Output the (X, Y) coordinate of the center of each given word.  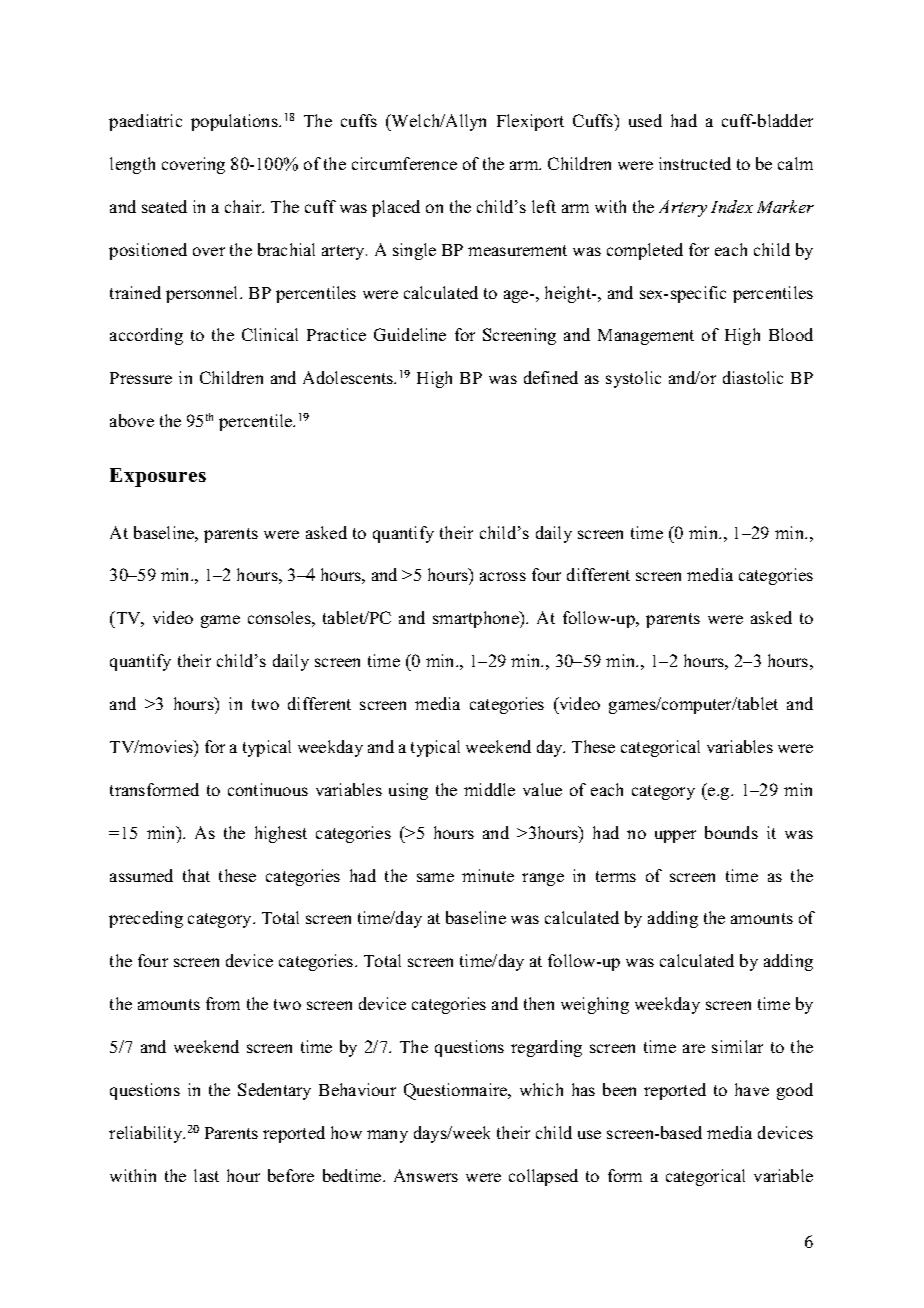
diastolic (753, 377)
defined (551, 377)
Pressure (141, 378)
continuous (268, 789)
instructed (695, 163)
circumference (404, 163)
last (206, 1175)
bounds (731, 832)
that (196, 875)
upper (675, 836)
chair (244, 206)
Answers (426, 1175)
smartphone (477, 619)
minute (488, 875)
